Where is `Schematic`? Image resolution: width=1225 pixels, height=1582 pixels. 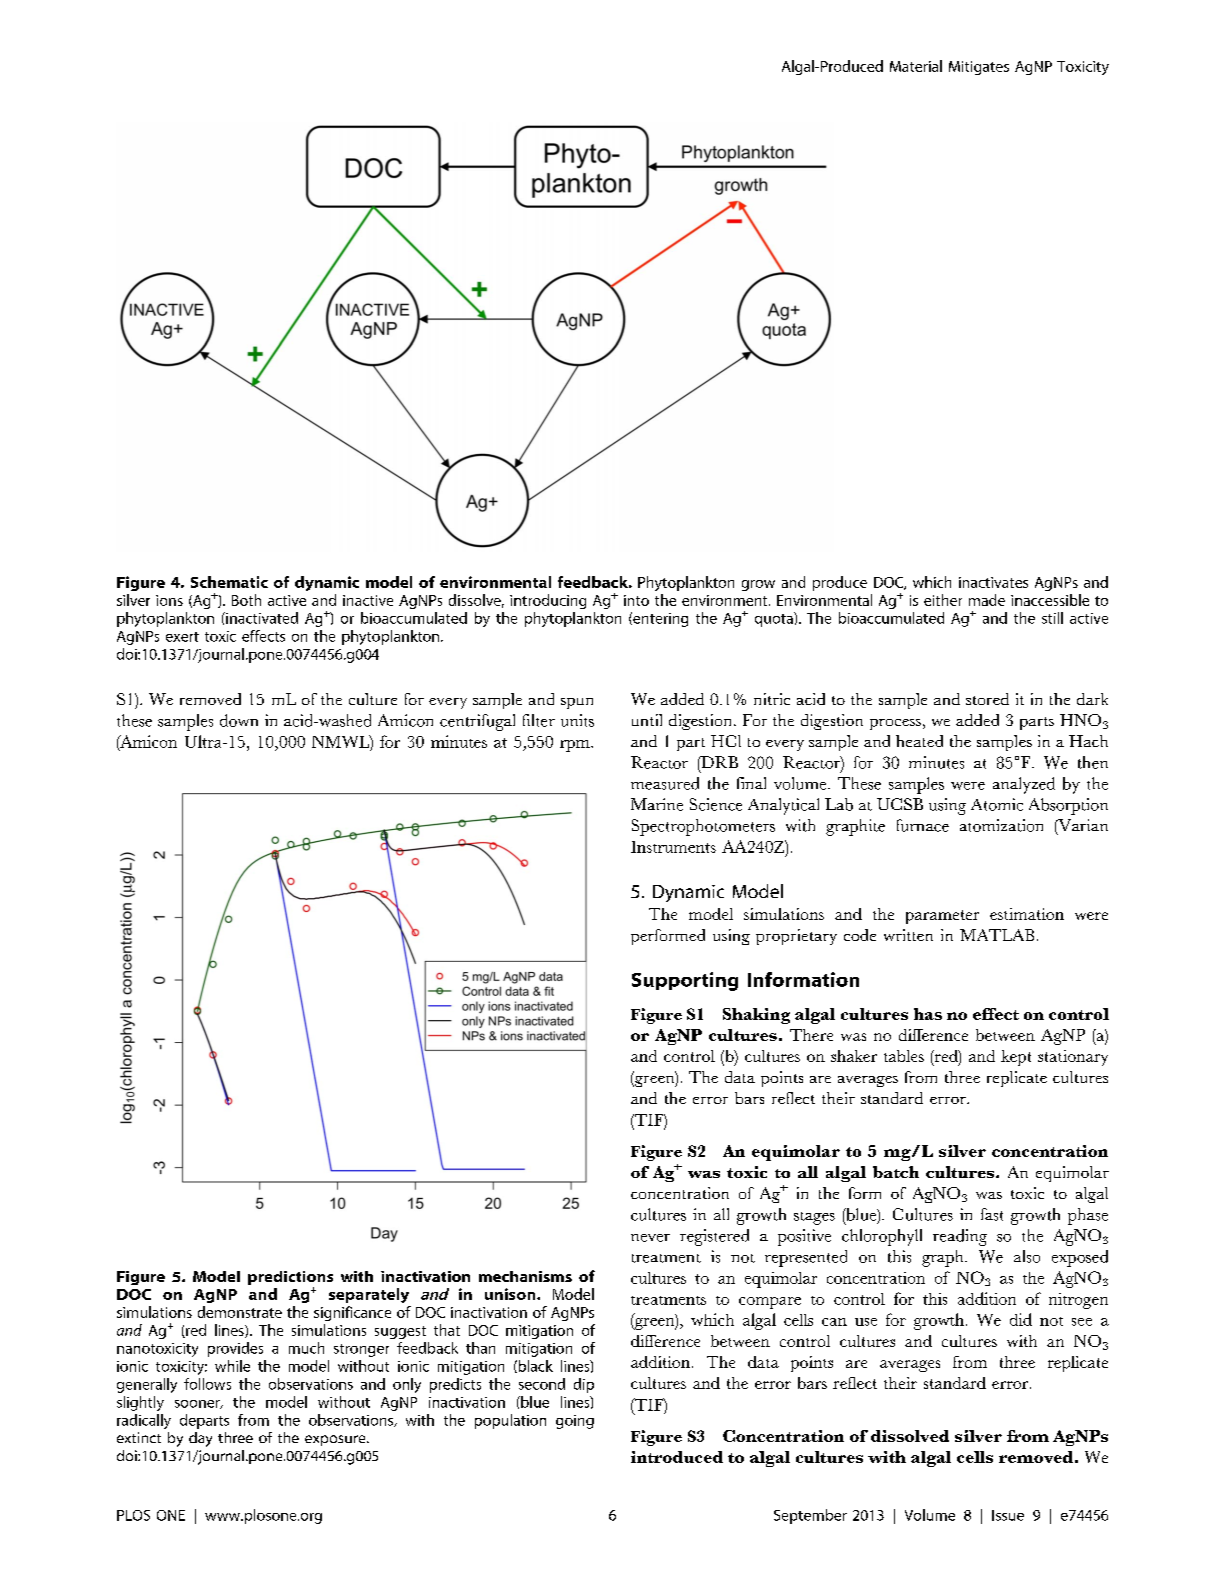
Schematic is located at coordinates (229, 582).
